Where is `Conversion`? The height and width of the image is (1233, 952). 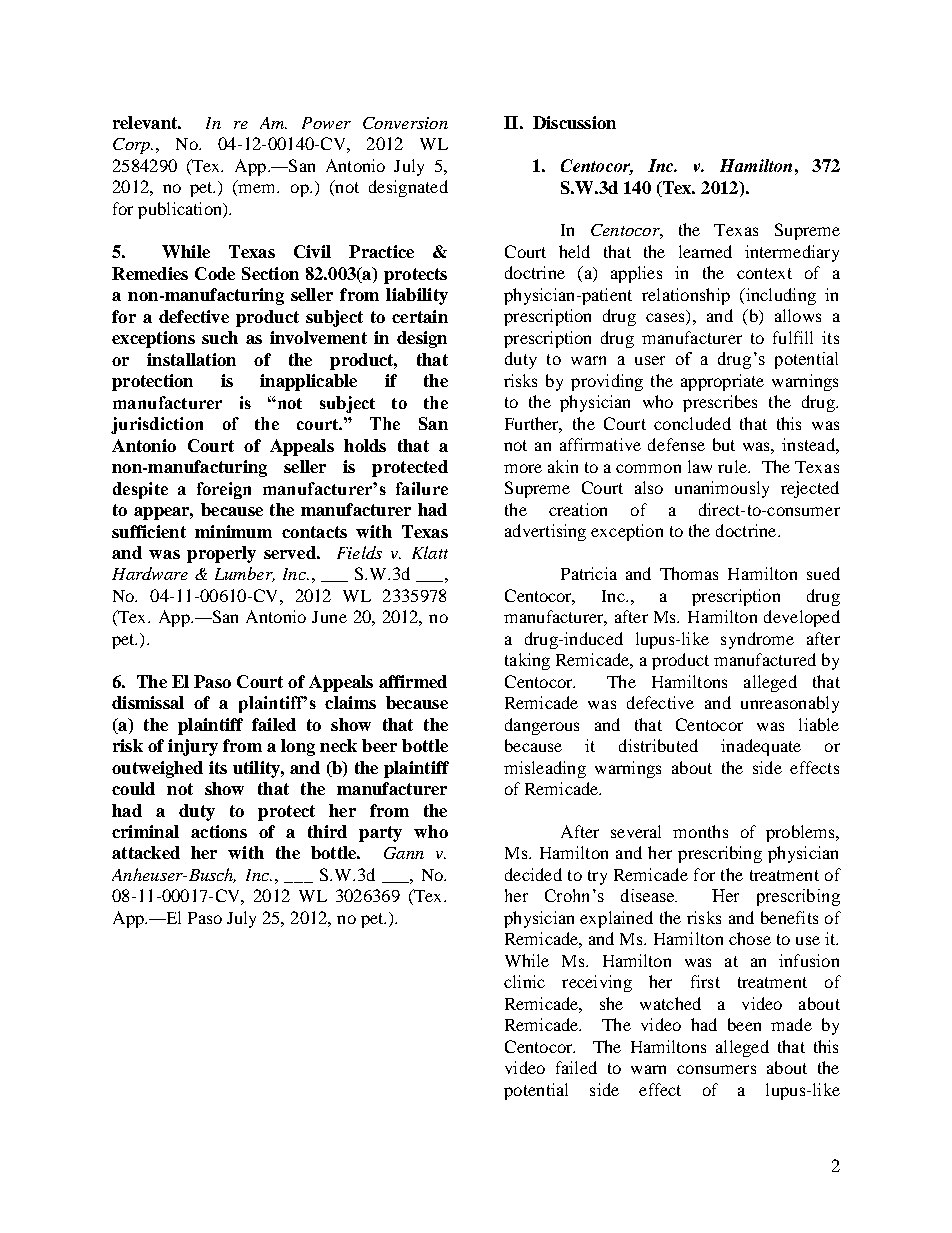 Conversion is located at coordinates (405, 123).
